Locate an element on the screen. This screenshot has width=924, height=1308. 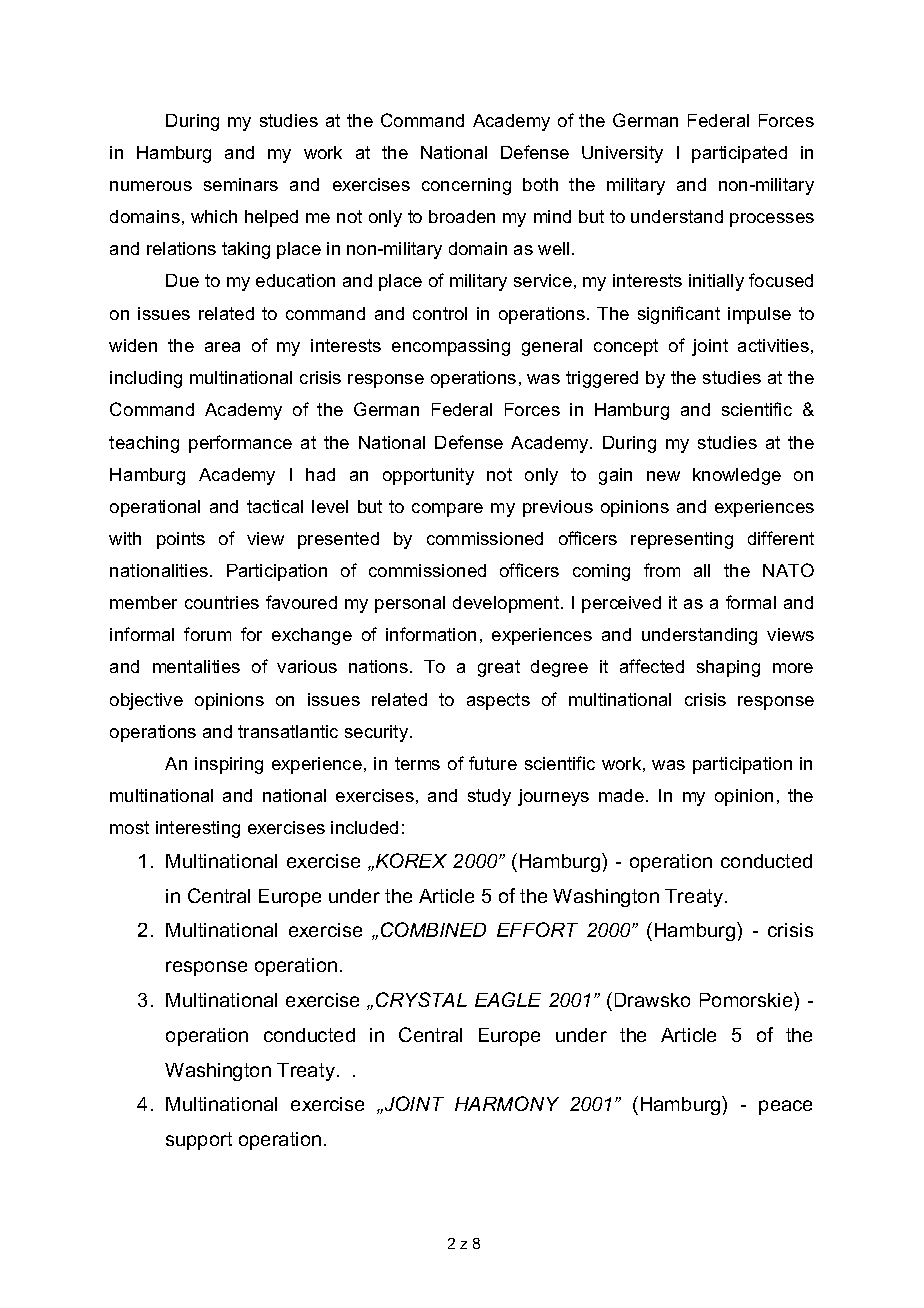
information is located at coordinates (431, 634).
